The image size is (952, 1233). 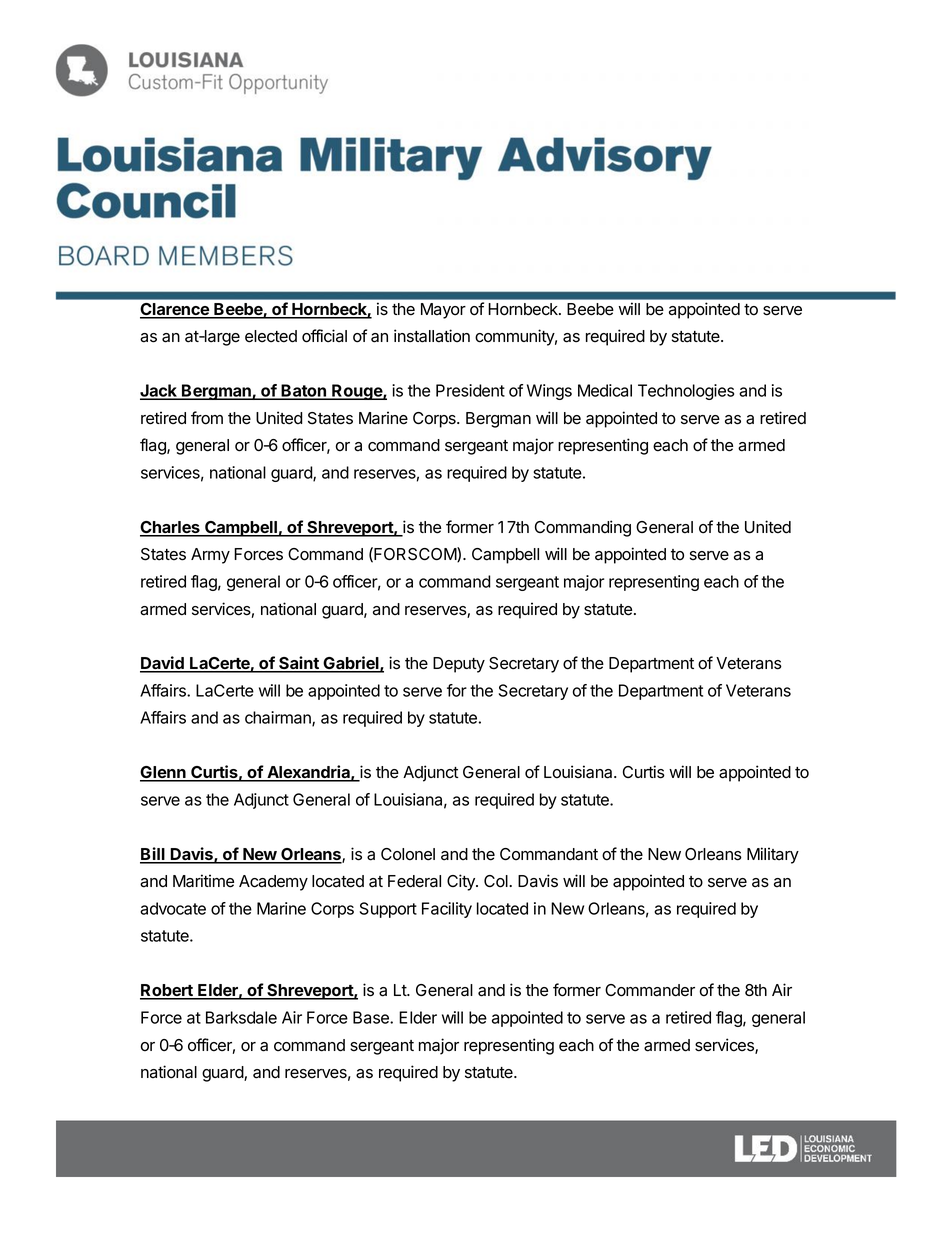 What do you see at coordinates (686, 392) in the screenshot?
I see `Technologies` at bounding box center [686, 392].
